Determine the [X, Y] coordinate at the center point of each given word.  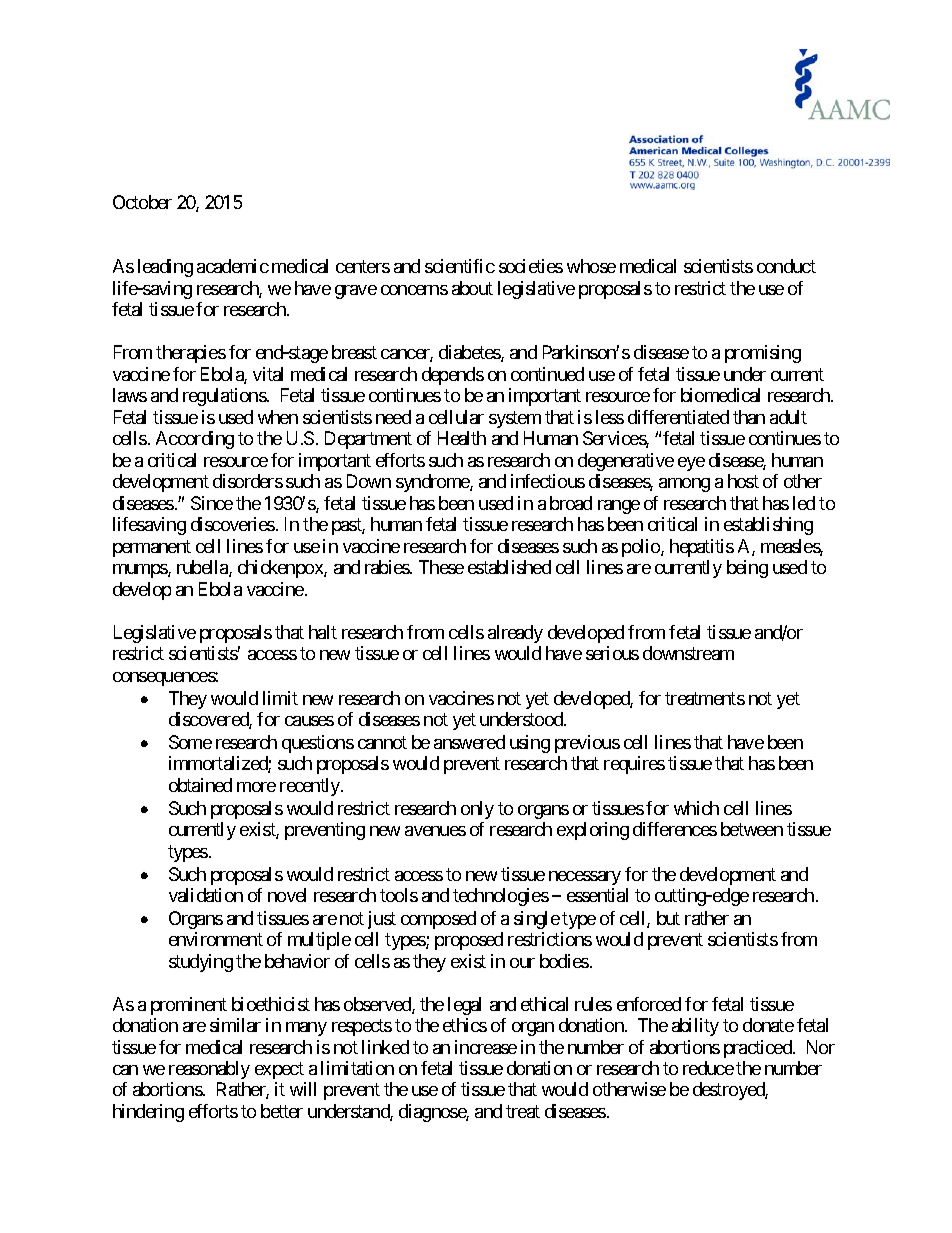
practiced [759, 1049]
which [696, 808]
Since [212, 503]
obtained [200, 785]
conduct [786, 266]
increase [486, 1047]
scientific [460, 266]
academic [233, 266]
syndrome [433, 483]
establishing [768, 526]
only [477, 810]
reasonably [209, 1070]
